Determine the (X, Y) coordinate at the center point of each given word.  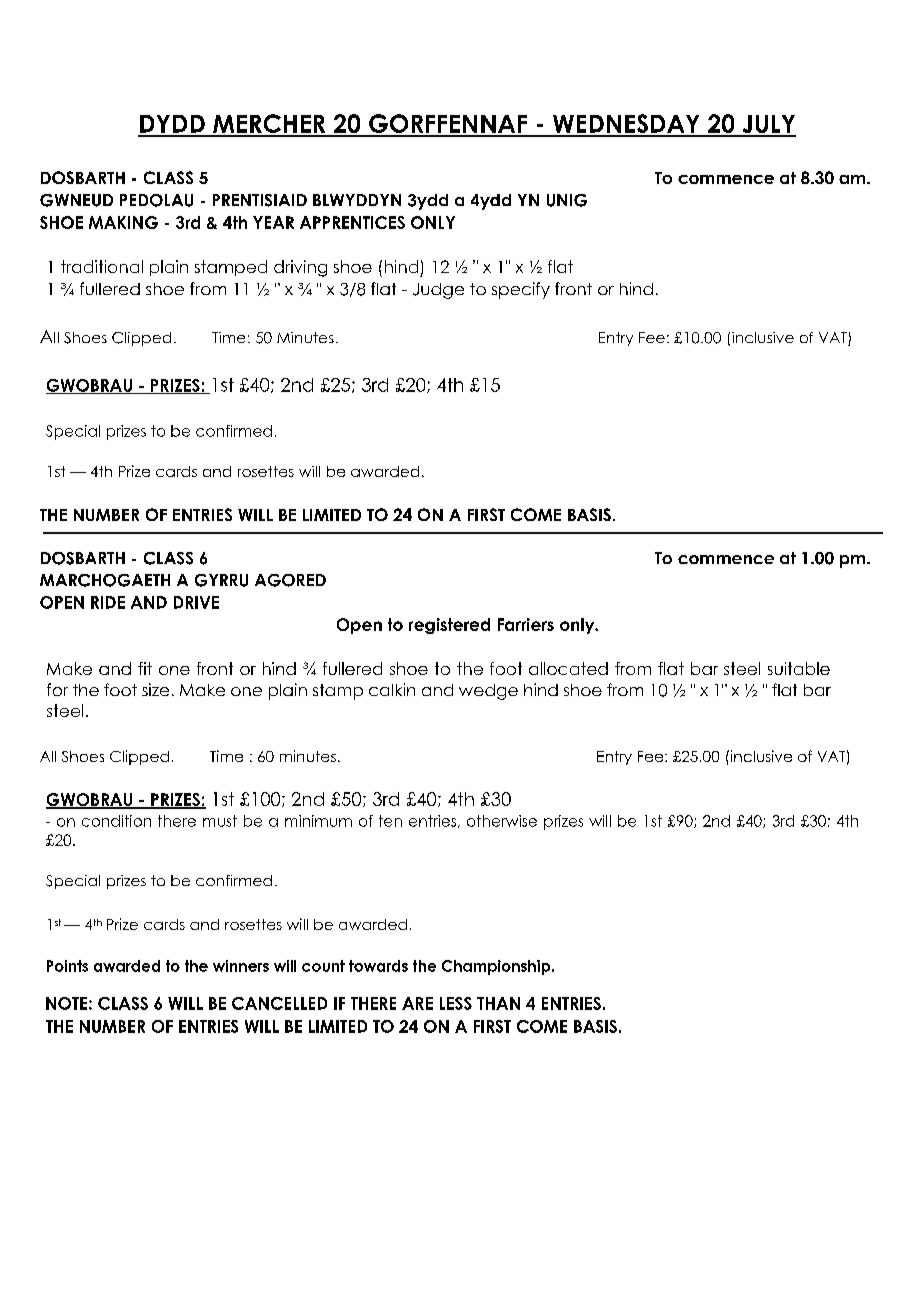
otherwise (502, 821)
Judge (438, 291)
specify (521, 290)
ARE (417, 1003)
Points (67, 966)
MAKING (123, 222)
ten (390, 821)
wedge (488, 692)
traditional (102, 266)
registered (449, 626)
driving (300, 268)
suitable (799, 668)
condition (116, 821)
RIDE (108, 602)
